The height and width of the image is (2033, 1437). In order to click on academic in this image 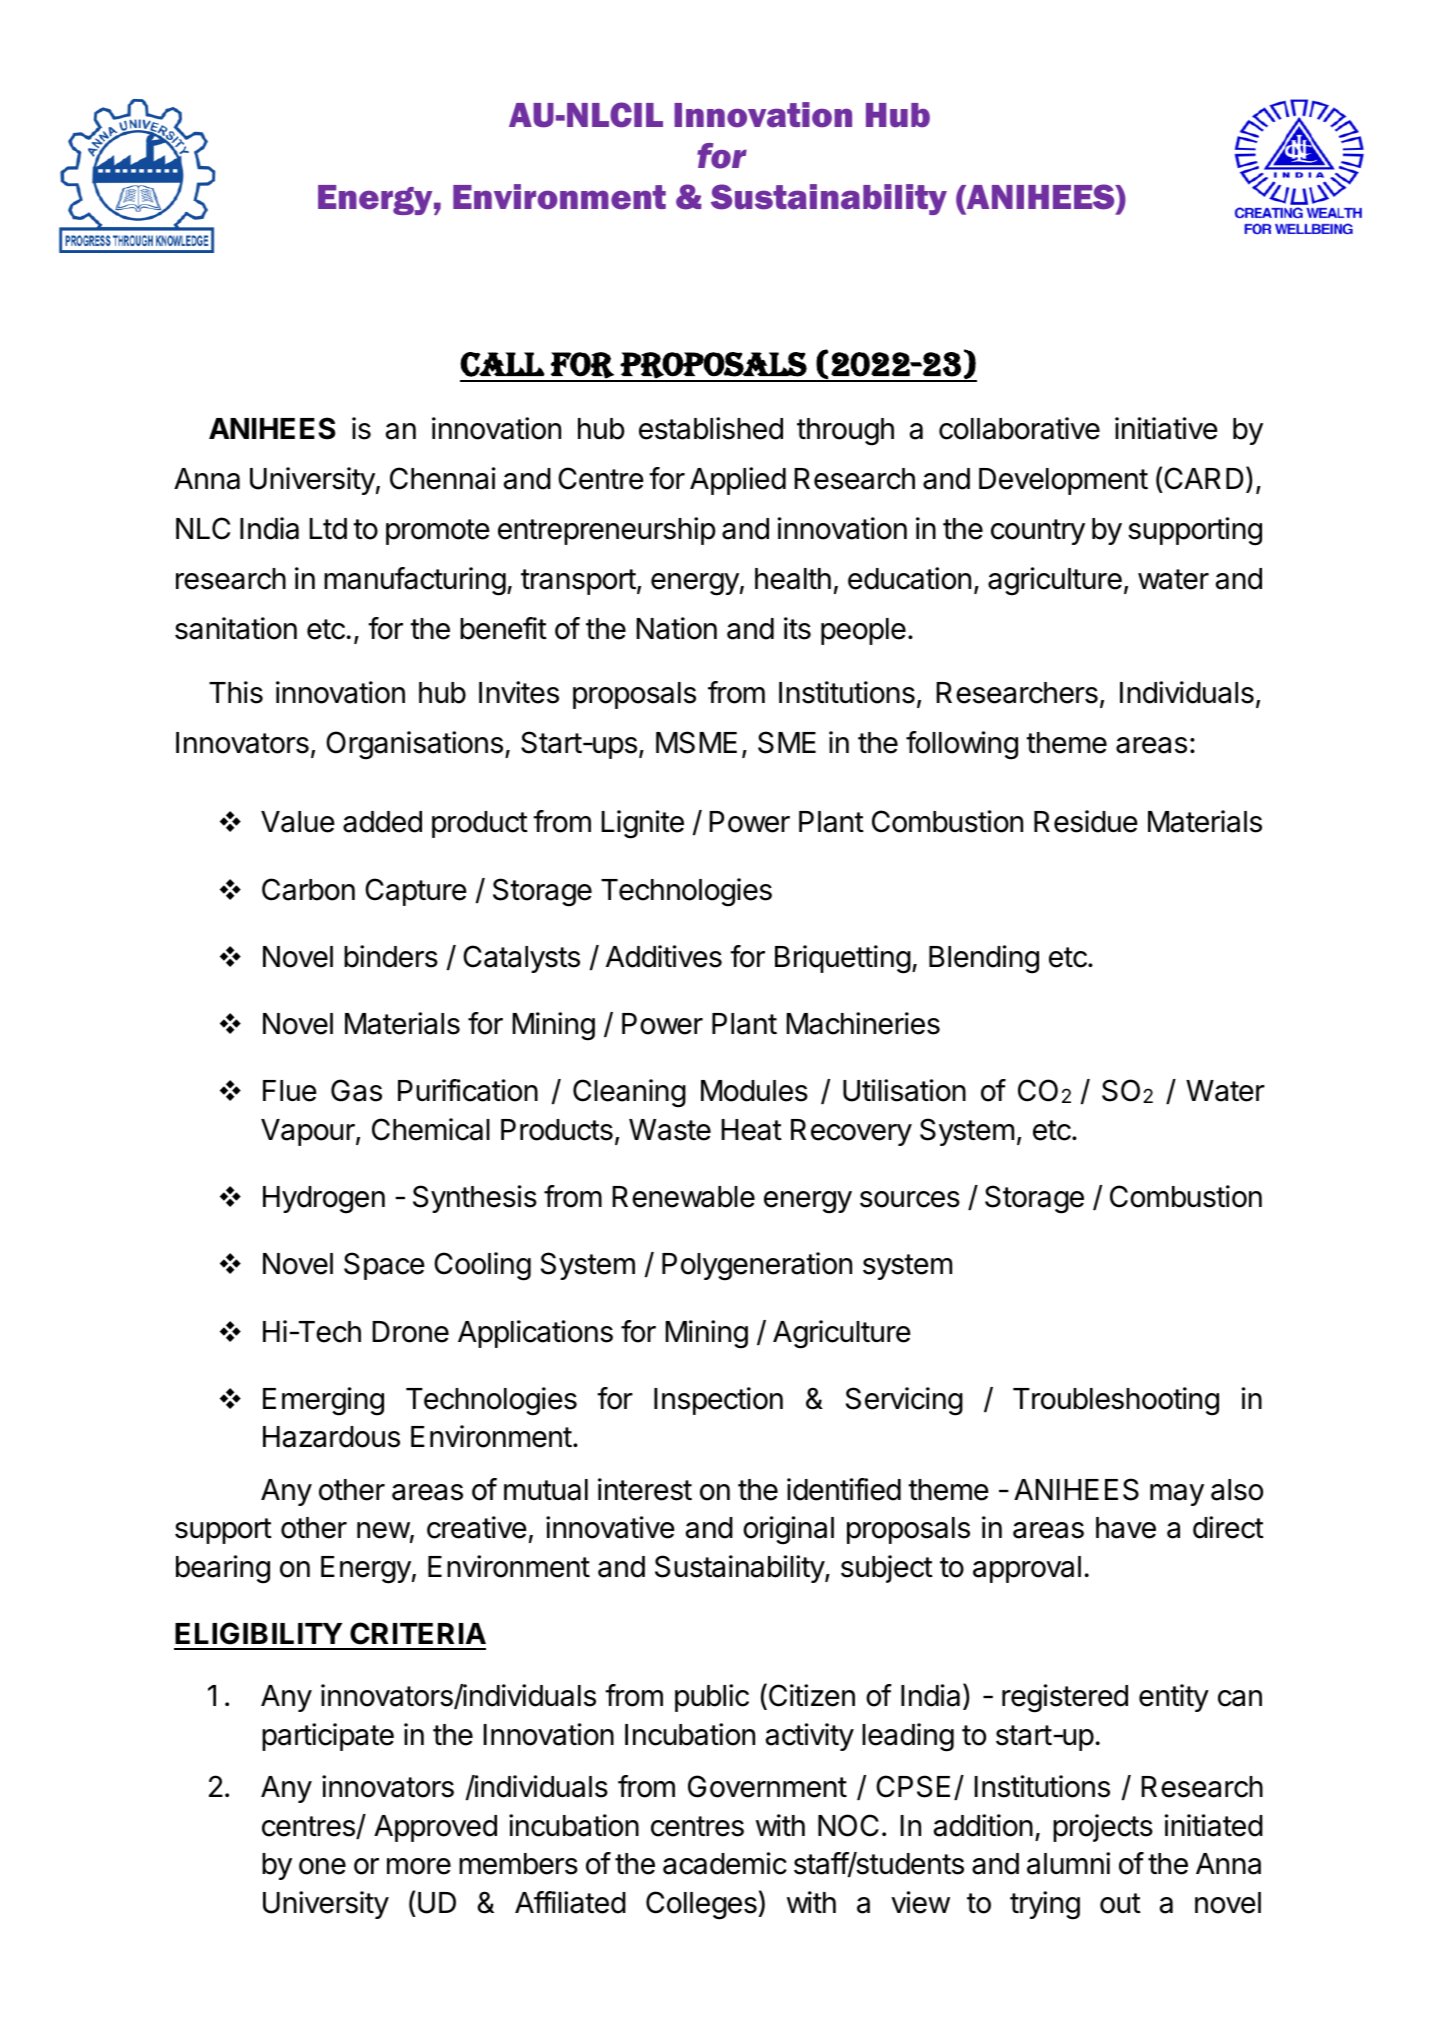, I will do `click(725, 1863)`.
